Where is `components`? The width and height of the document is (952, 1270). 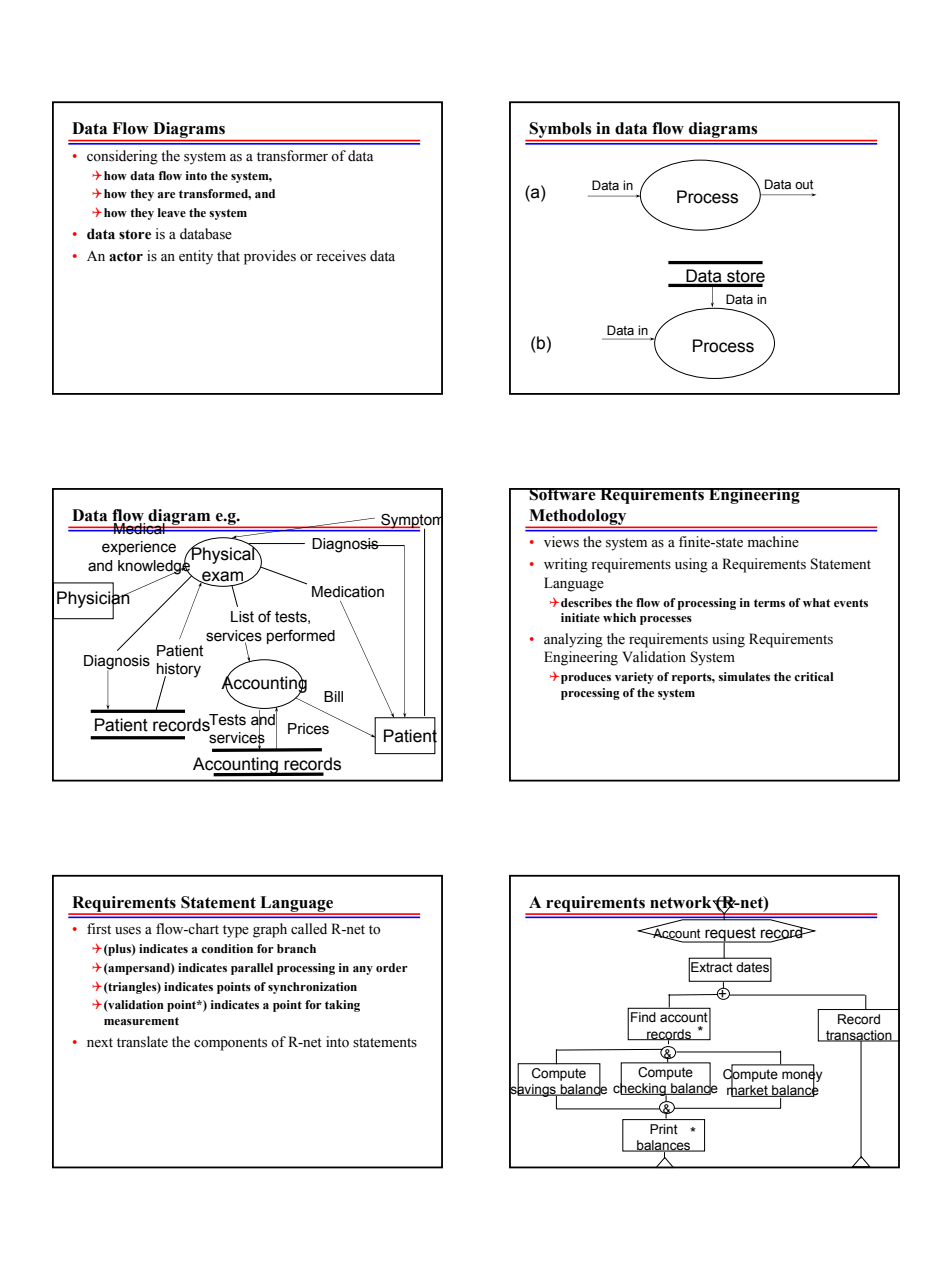 components is located at coordinates (230, 1044).
